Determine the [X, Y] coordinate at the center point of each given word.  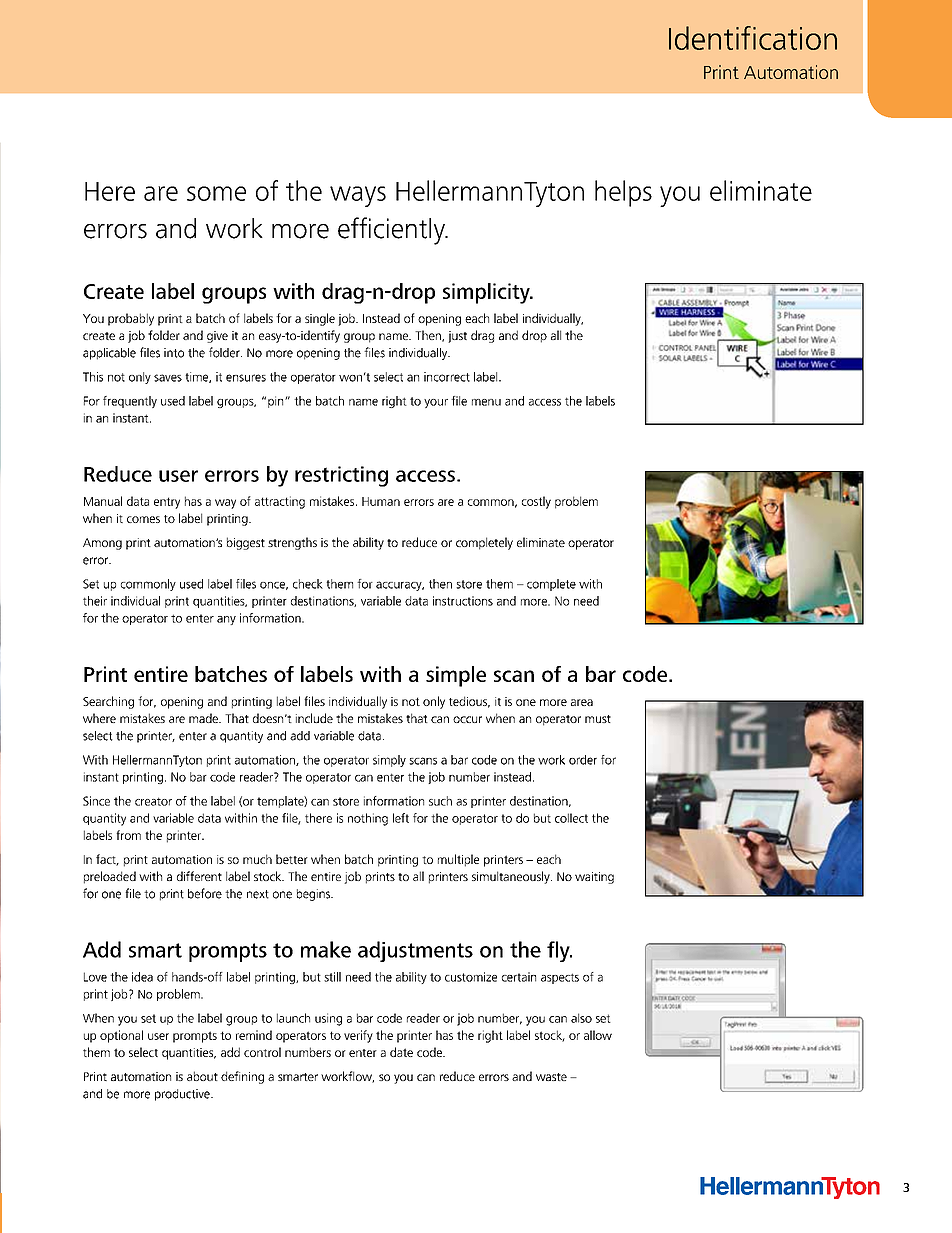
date [401, 1052]
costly [536, 502]
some [216, 193]
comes [143, 519]
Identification [753, 38]
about [202, 1076]
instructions [463, 601]
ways [358, 196]
